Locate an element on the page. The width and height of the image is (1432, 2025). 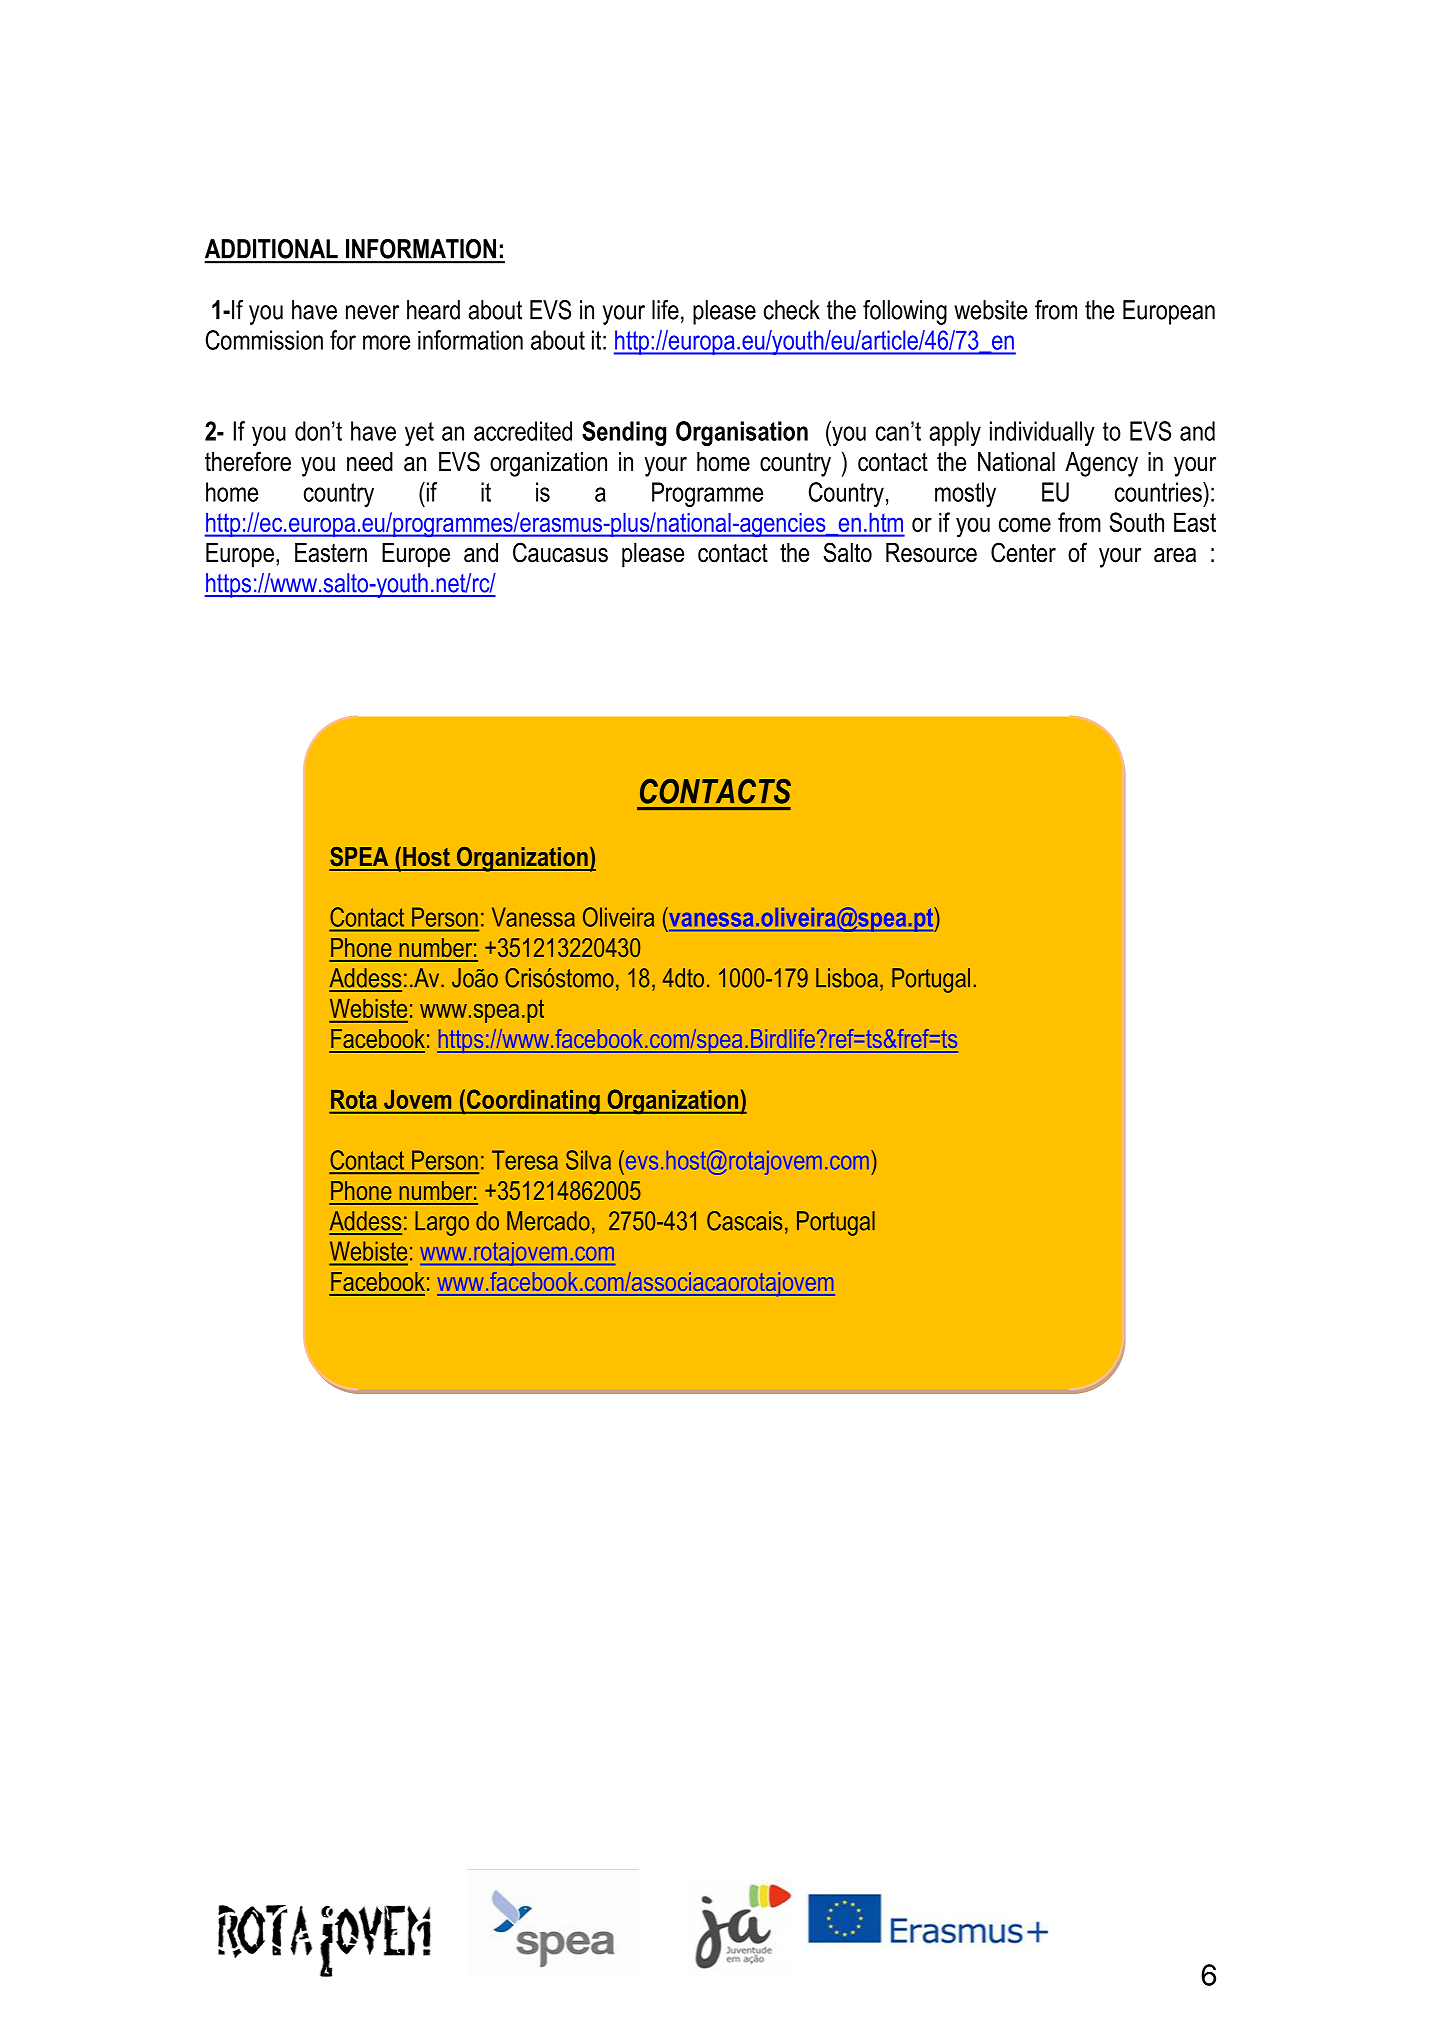
Teresa is located at coordinates (525, 1160).
